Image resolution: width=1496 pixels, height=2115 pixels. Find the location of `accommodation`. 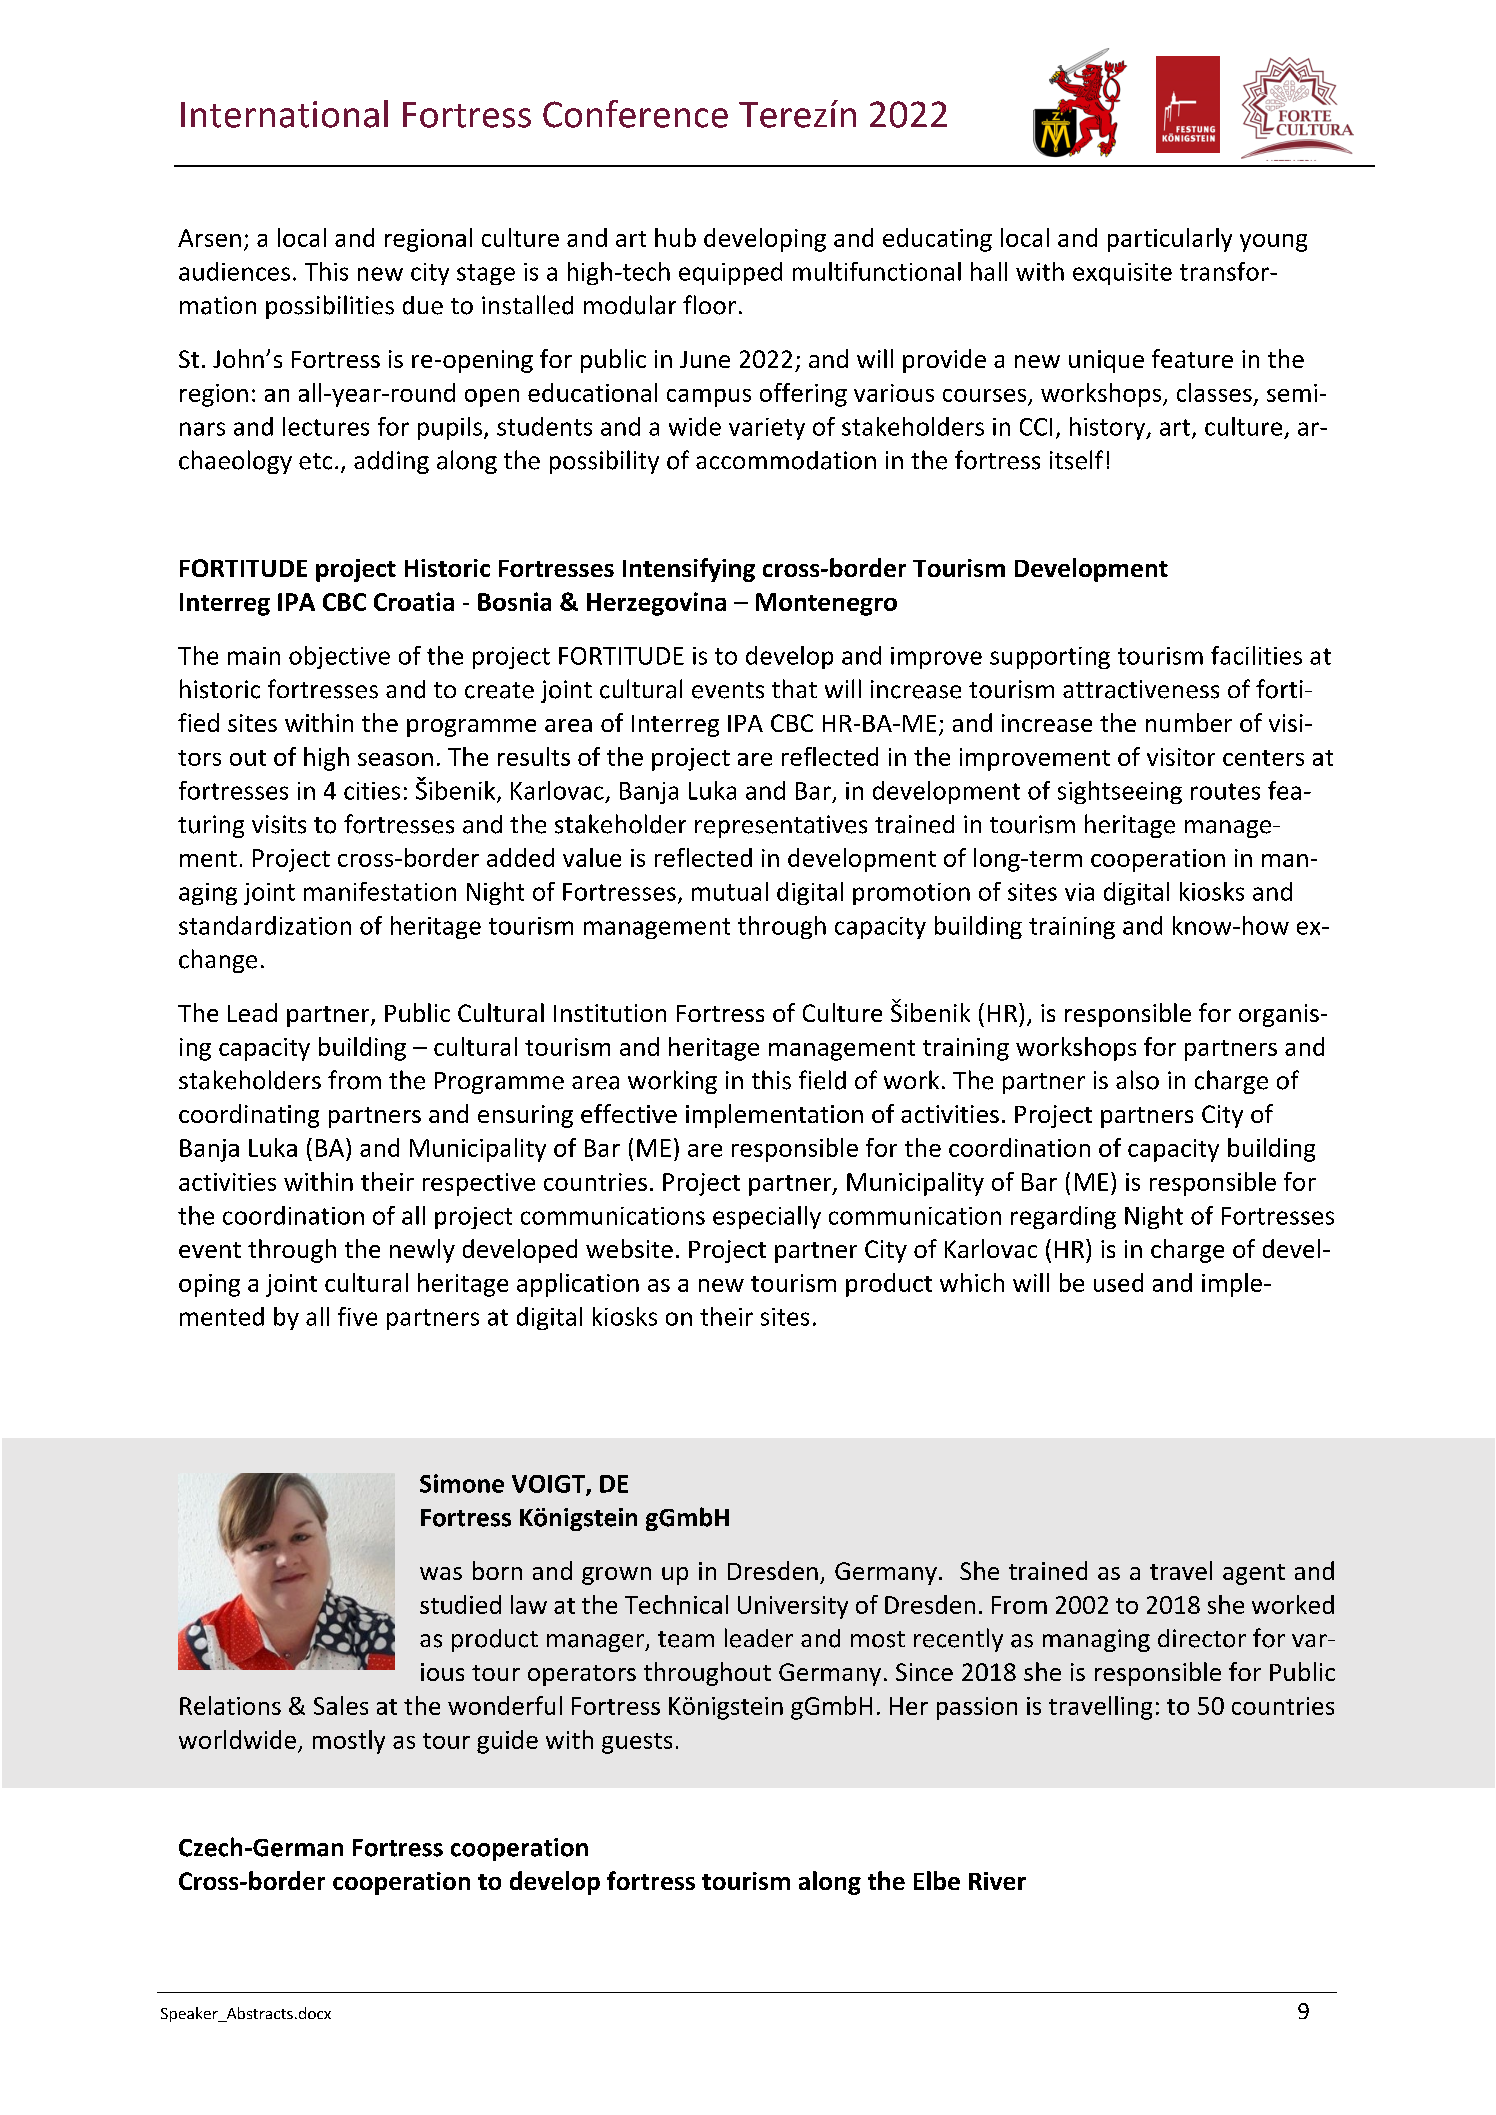

accommodation is located at coordinates (786, 460).
